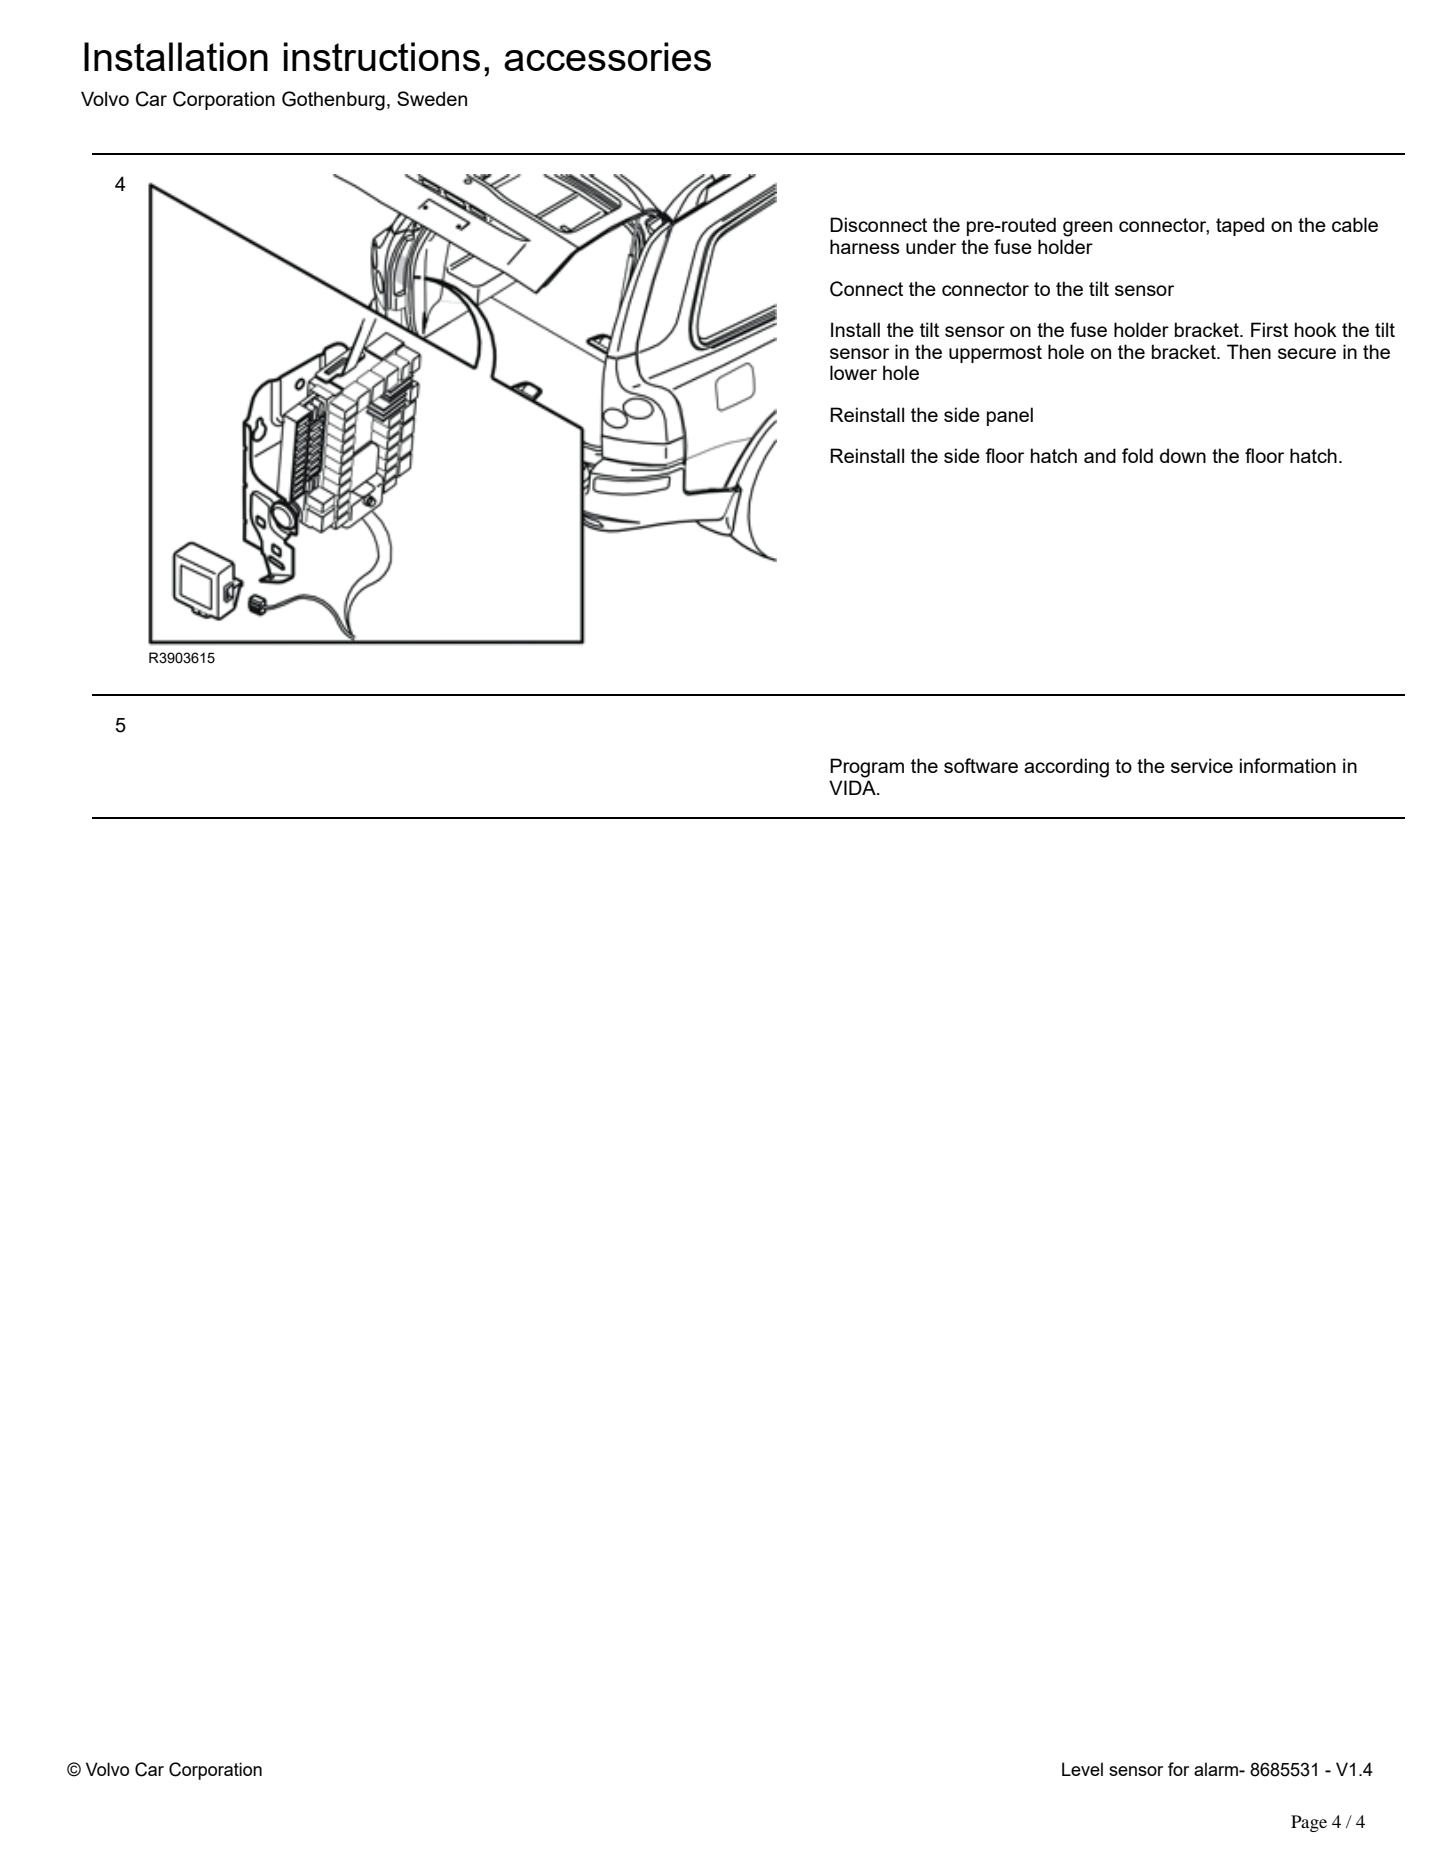  I want to click on VIDA, so click(853, 787).
